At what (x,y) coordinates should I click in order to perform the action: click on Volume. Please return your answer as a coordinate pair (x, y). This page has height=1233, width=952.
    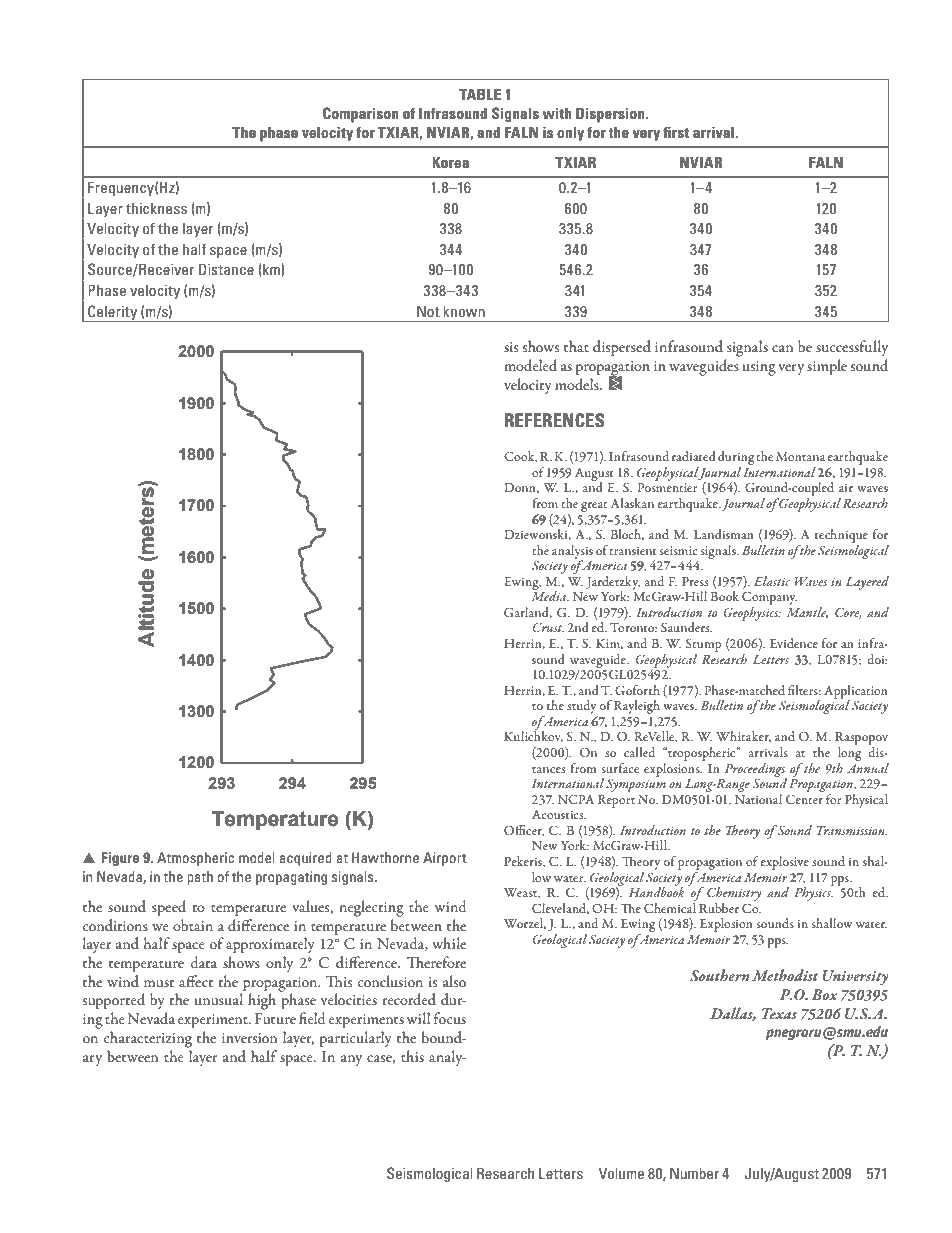
    Looking at the image, I should click on (621, 1173).
